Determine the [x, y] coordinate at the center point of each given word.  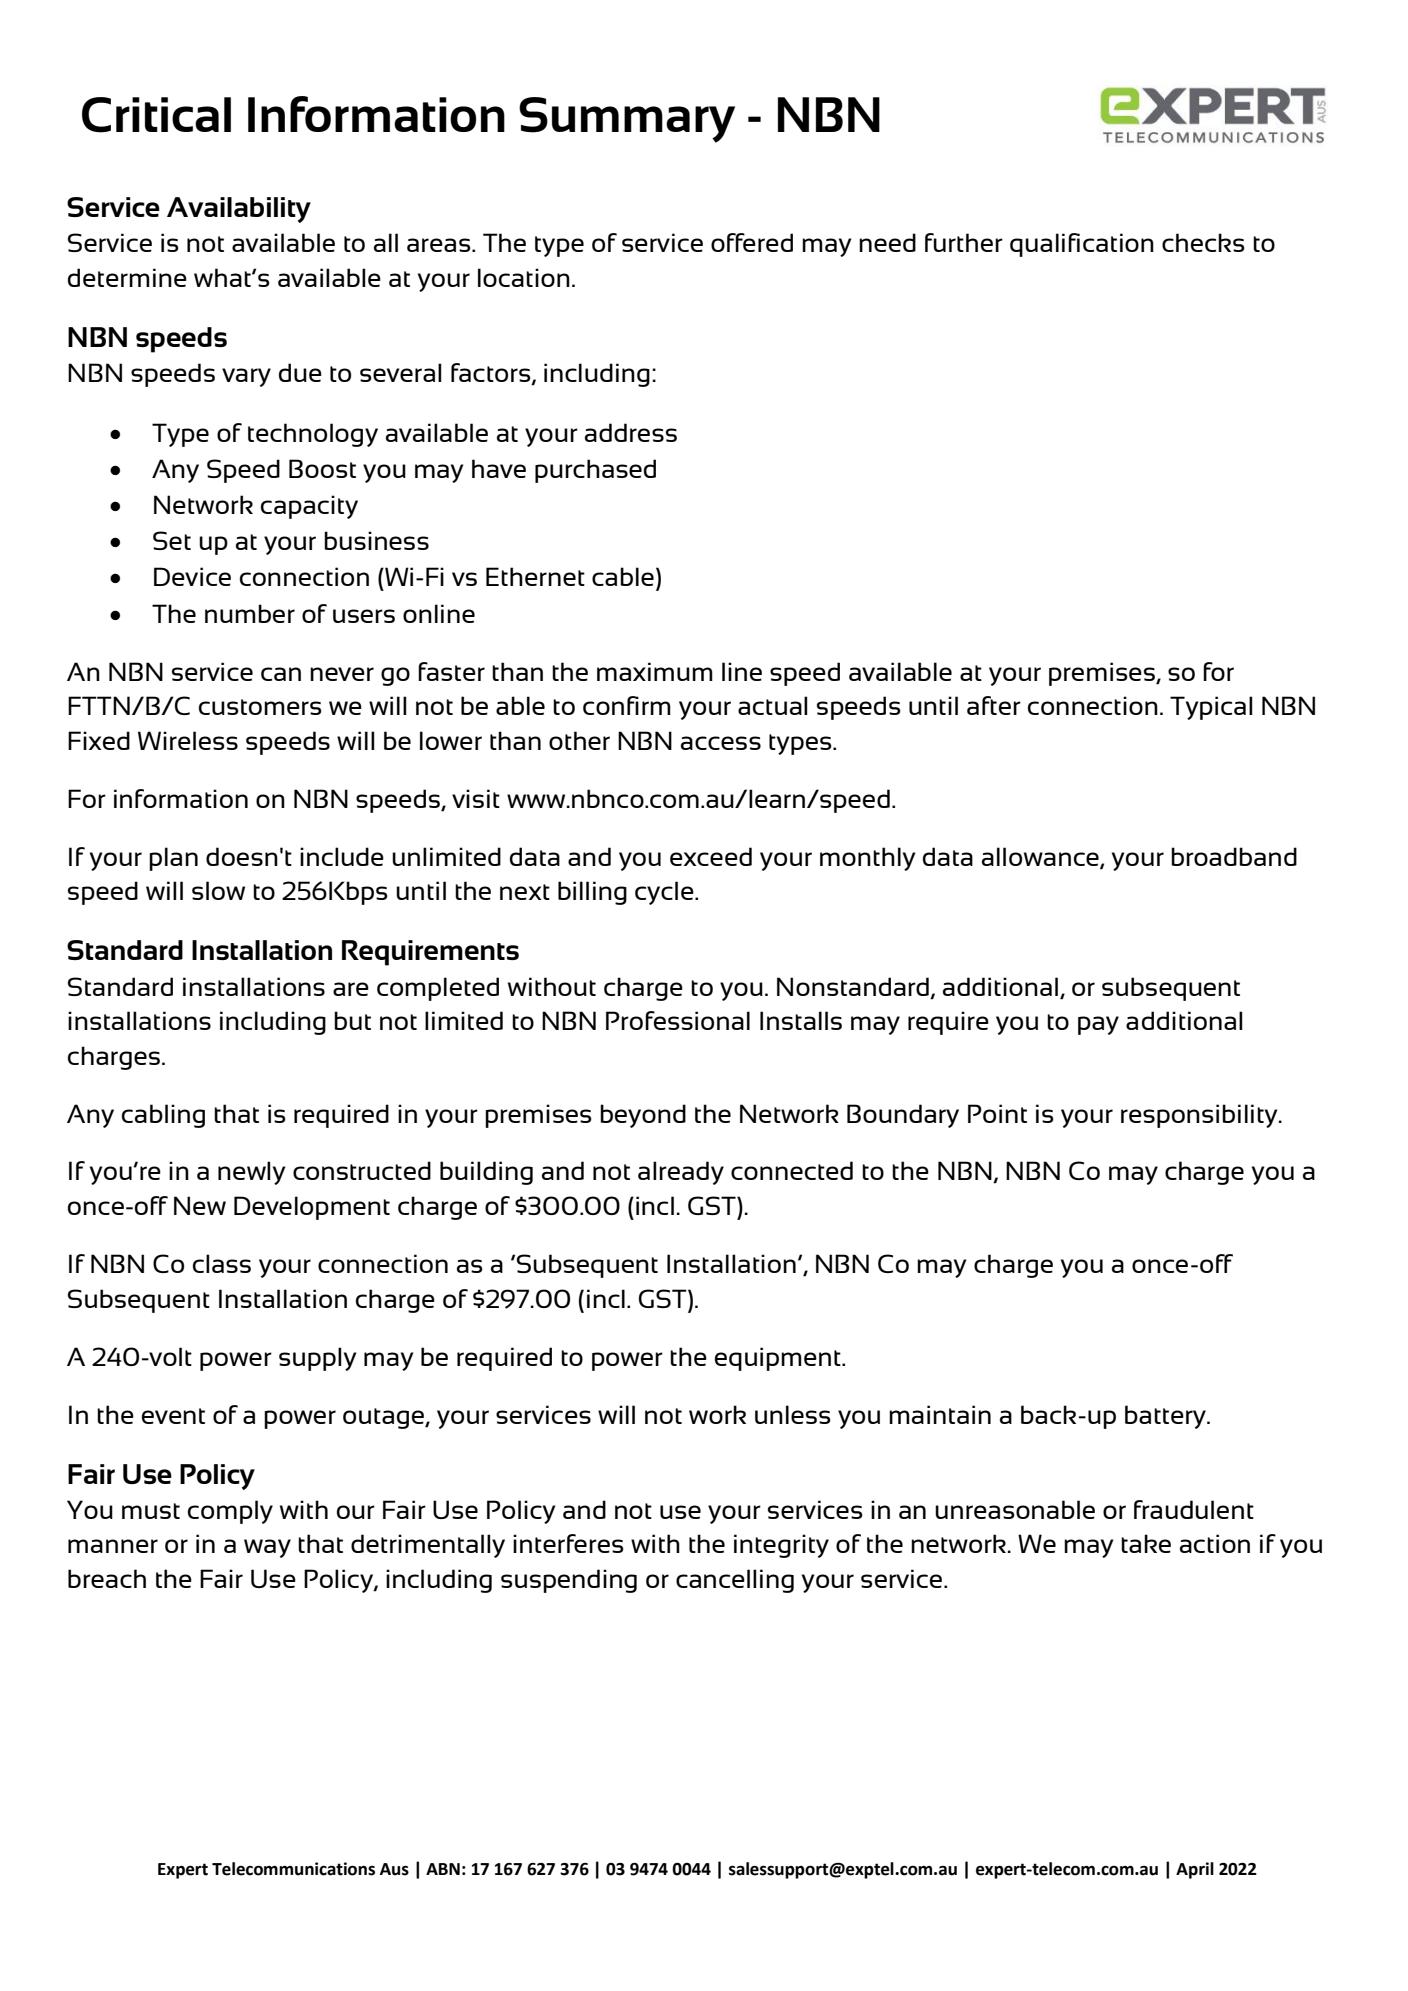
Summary [627, 120]
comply [230, 1512]
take [1146, 1543]
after [994, 705]
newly [251, 1173]
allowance [1041, 857]
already [681, 1173]
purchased [595, 471]
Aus [394, 1869]
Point [997, 1113]
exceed [711, 856]
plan [173, 859]
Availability [239, 210]
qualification [1082, 245]
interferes [568, 1543]
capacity [309, 507]
